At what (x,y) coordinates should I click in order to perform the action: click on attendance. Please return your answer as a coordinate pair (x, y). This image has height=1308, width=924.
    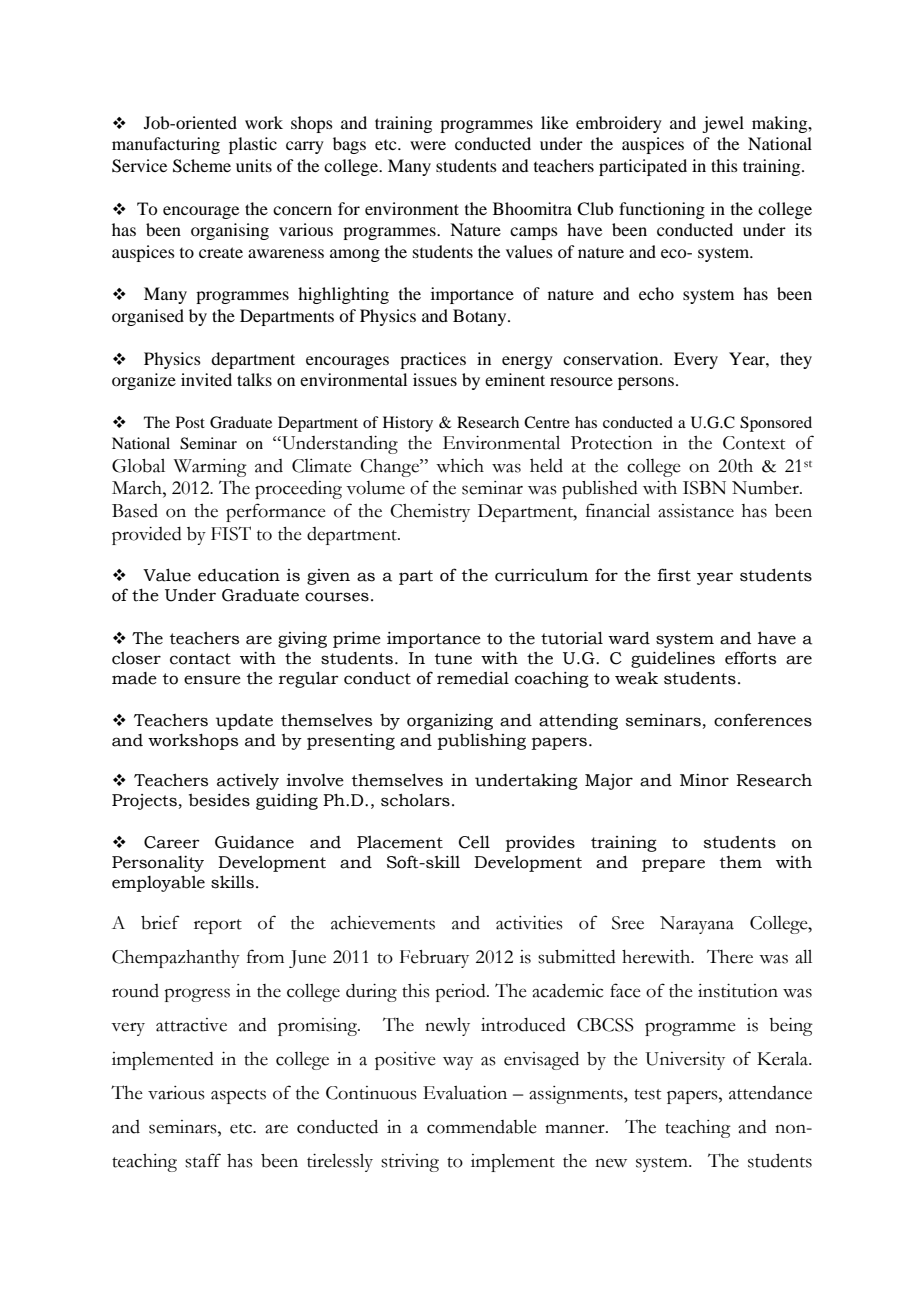
    Looking at the image, I should click on (770, 1093).
